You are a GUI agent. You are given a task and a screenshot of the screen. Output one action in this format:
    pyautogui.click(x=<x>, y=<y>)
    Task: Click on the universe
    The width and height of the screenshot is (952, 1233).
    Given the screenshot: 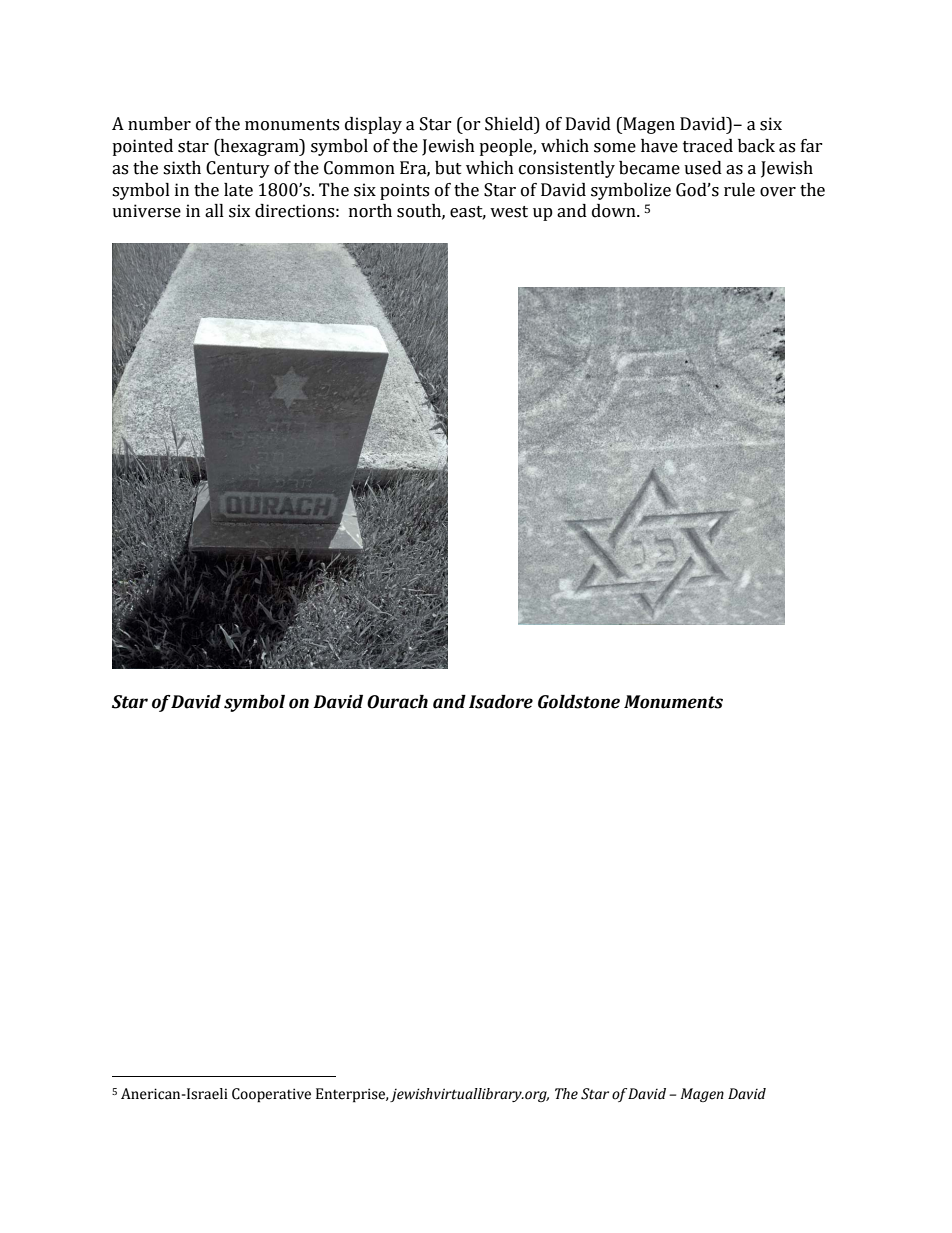 What is the action you would take?
    pyautogui.click(x=146, y=211)
